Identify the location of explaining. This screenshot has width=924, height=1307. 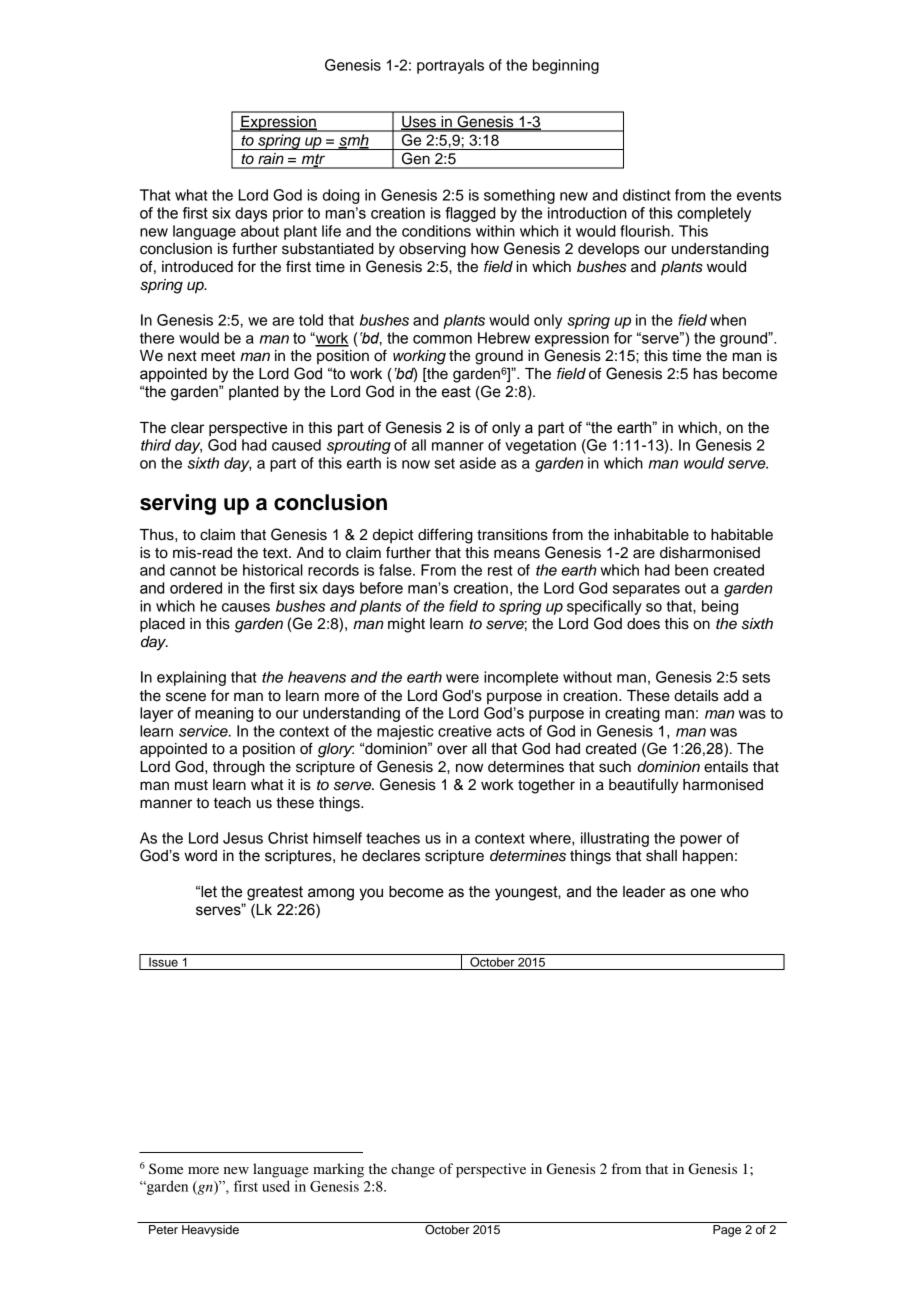
(191, 678).
